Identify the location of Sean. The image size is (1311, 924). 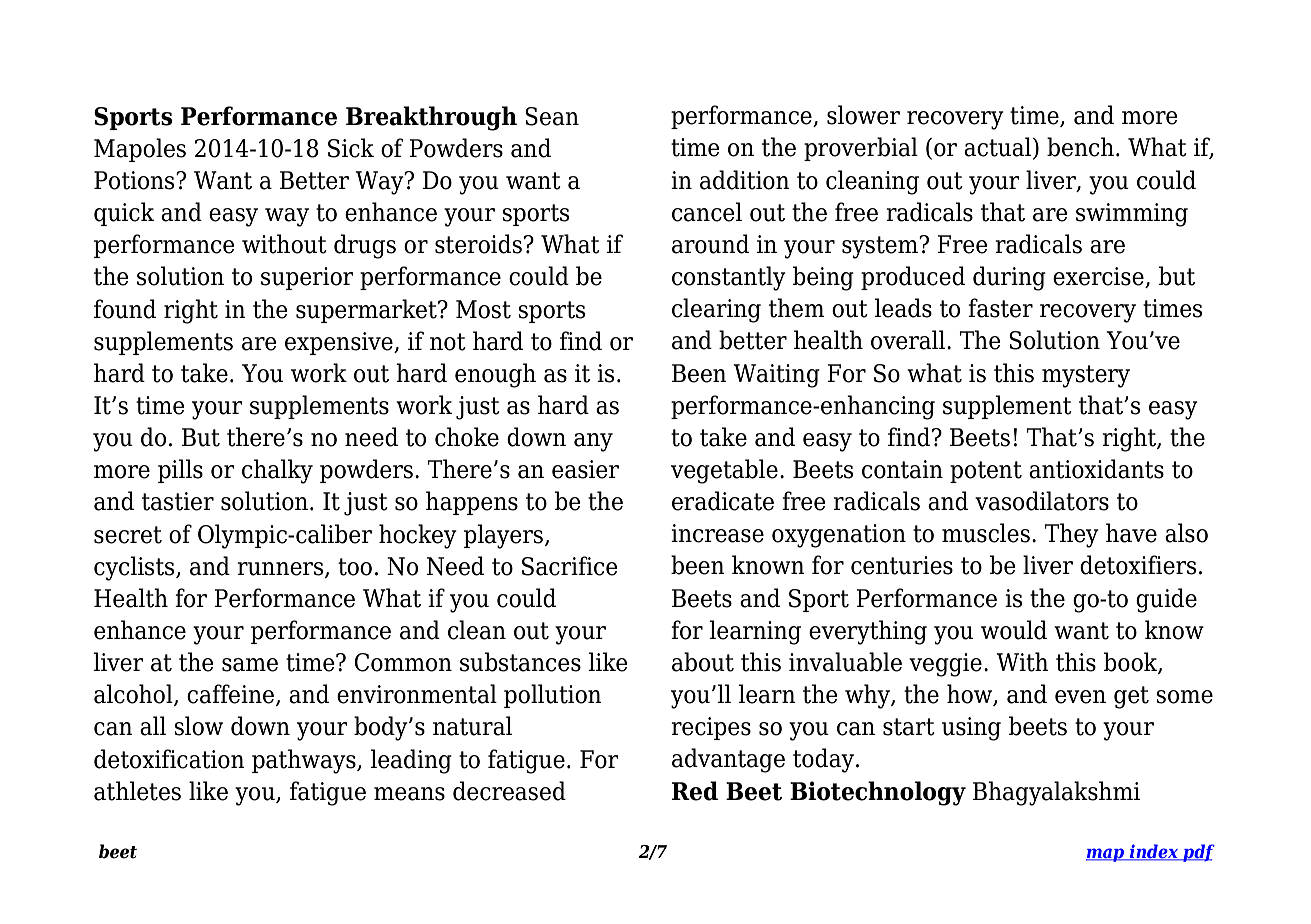
(552, 116).
